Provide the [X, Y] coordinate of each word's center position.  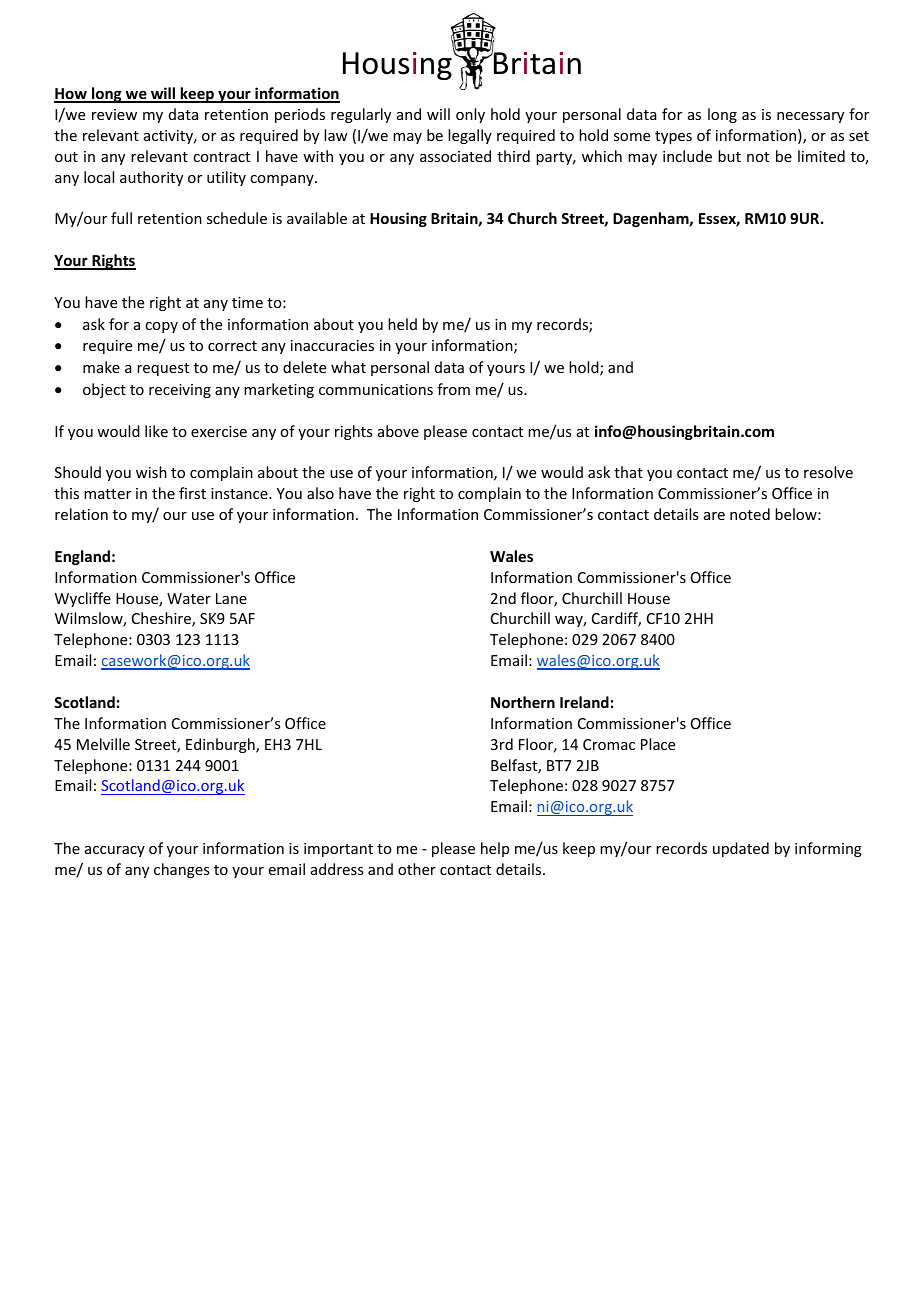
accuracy [115, 851]
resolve [828, 472]
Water [189, 598]
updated [741, 849]
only [470, 115]
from [453, 389]
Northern [523, 702]
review [114, 114]
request [163, 369]
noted [750, 514]
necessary [810, 117]
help [495, 849]
